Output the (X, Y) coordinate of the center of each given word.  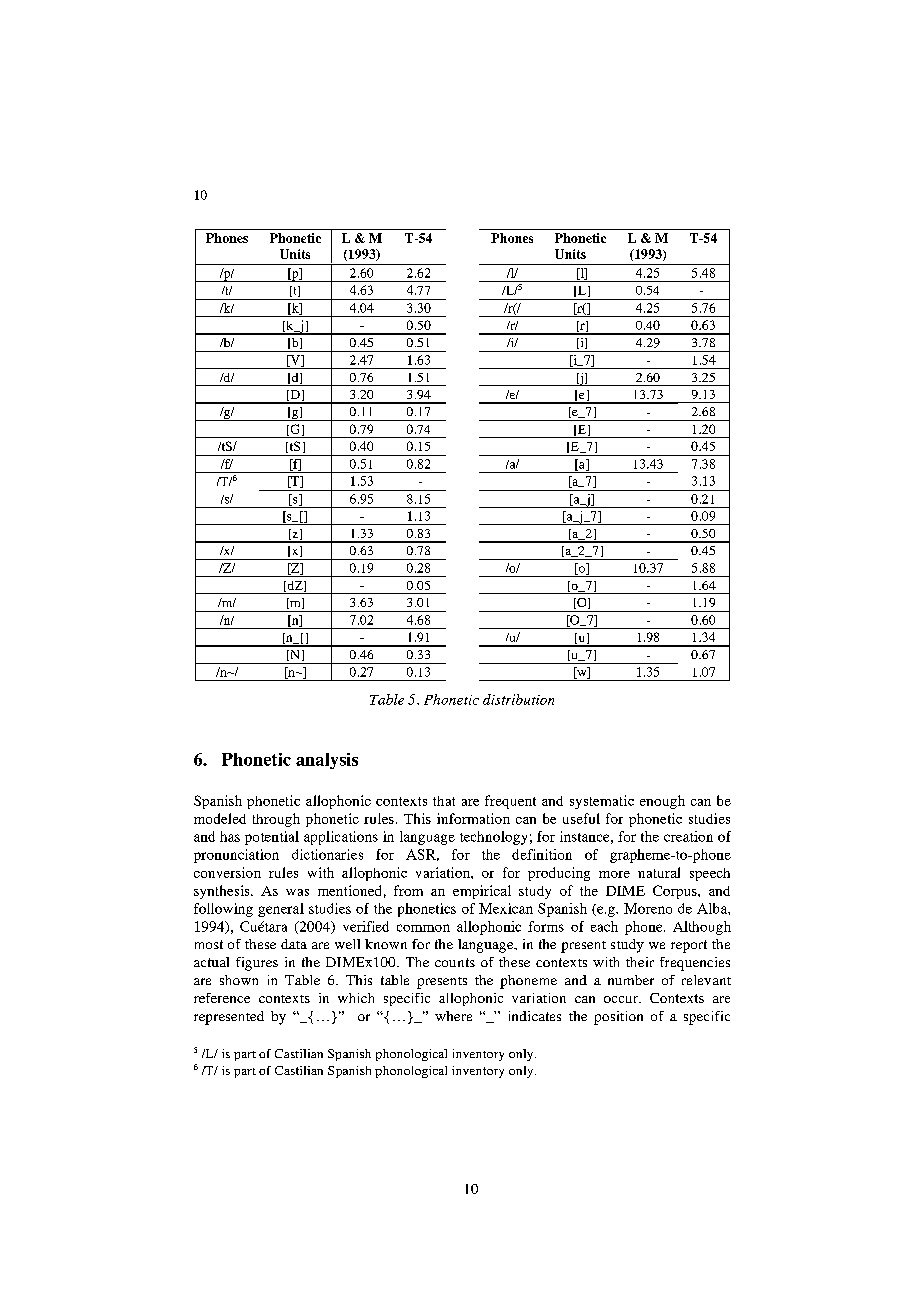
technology (493, 838)
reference (222, 998)
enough (662, 802)
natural (659, 872)
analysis (327, 761)
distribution (518, 699)
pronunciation (236, 856)
